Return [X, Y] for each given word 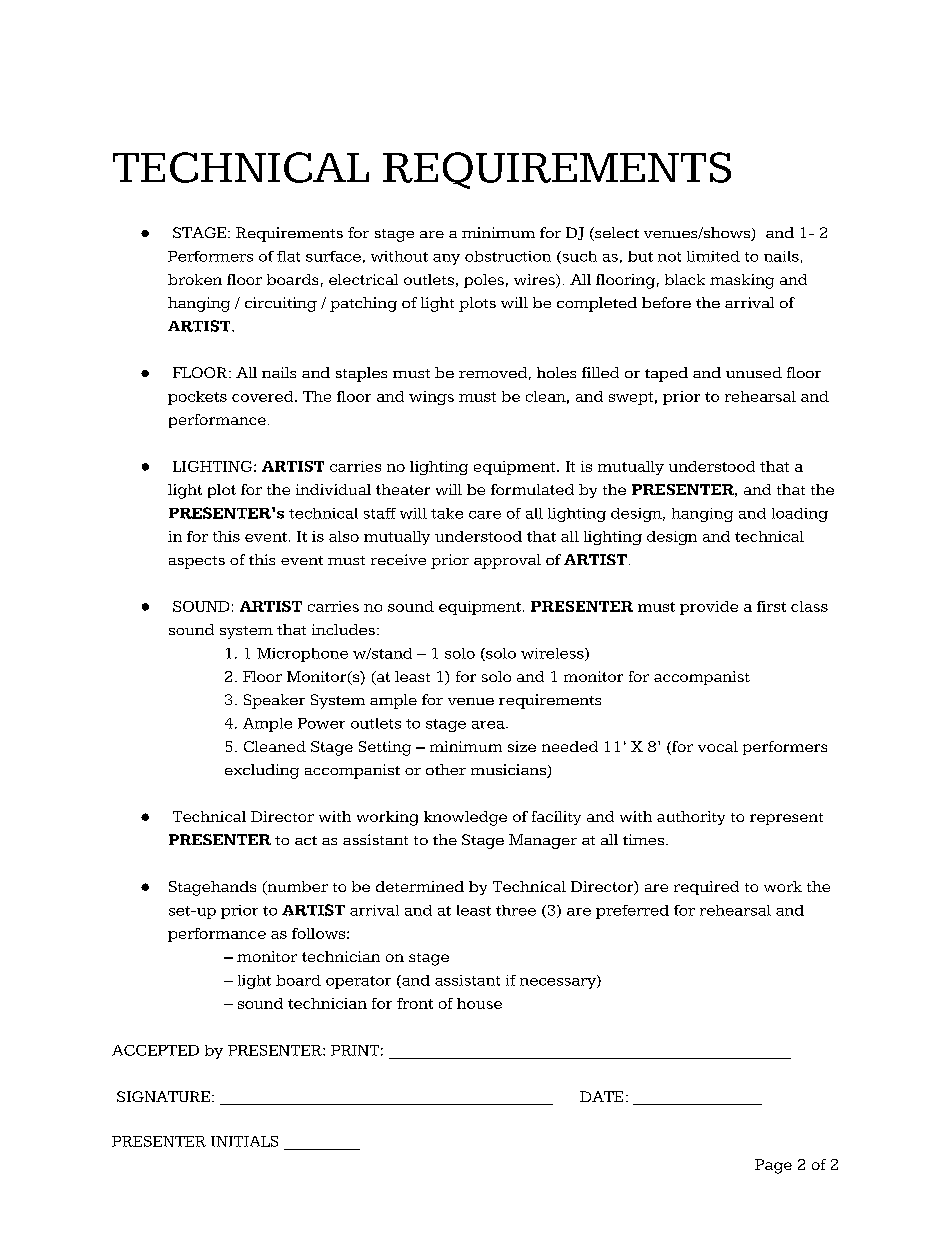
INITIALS [244, 1141]
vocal [718, 746]
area [489, 725]
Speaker [274, 701]
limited [713, 256]
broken [195, 279]
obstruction [508, 256]
